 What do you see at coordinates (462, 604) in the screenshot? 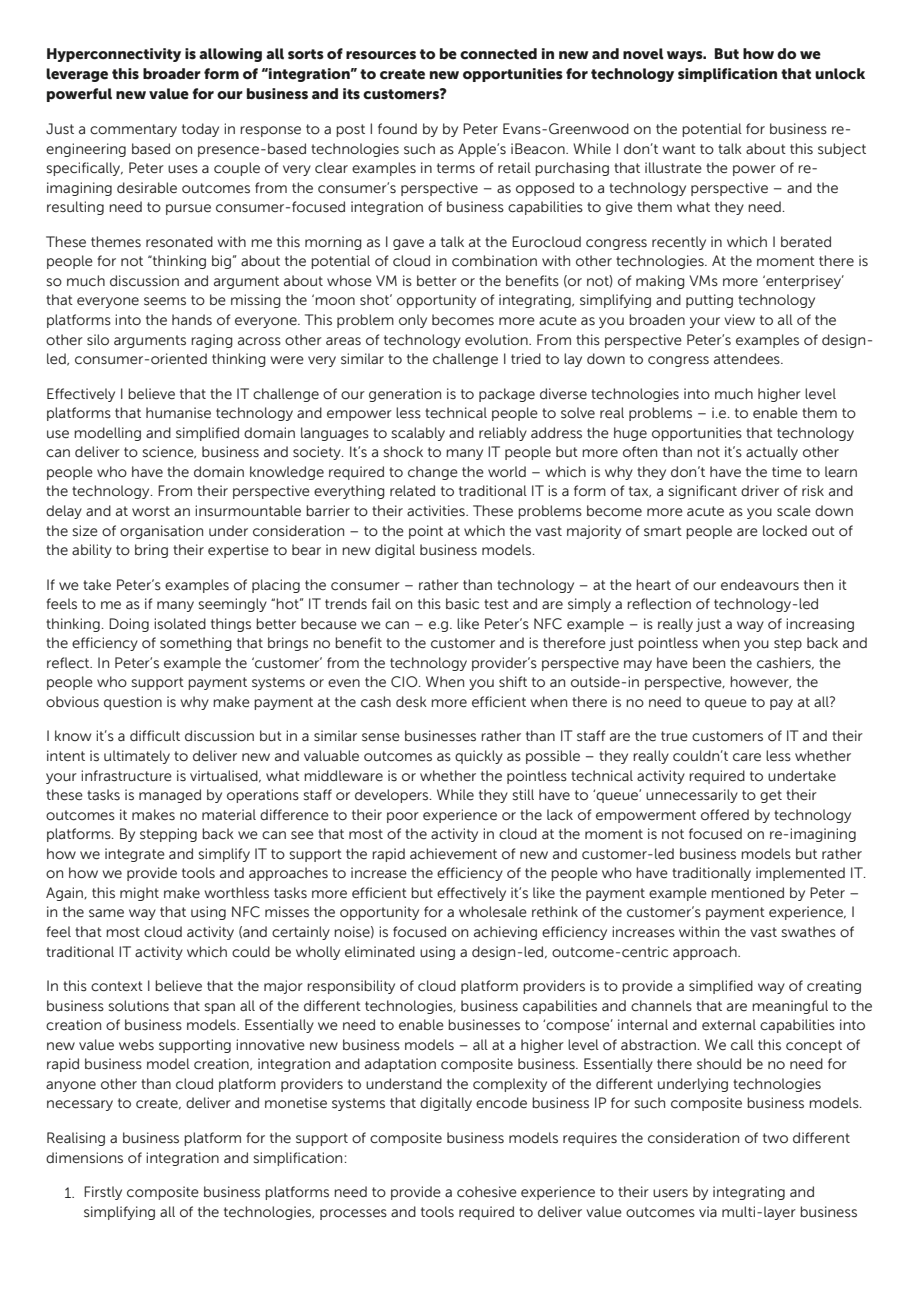
I see `basic` at bounding box center [462, 604].
